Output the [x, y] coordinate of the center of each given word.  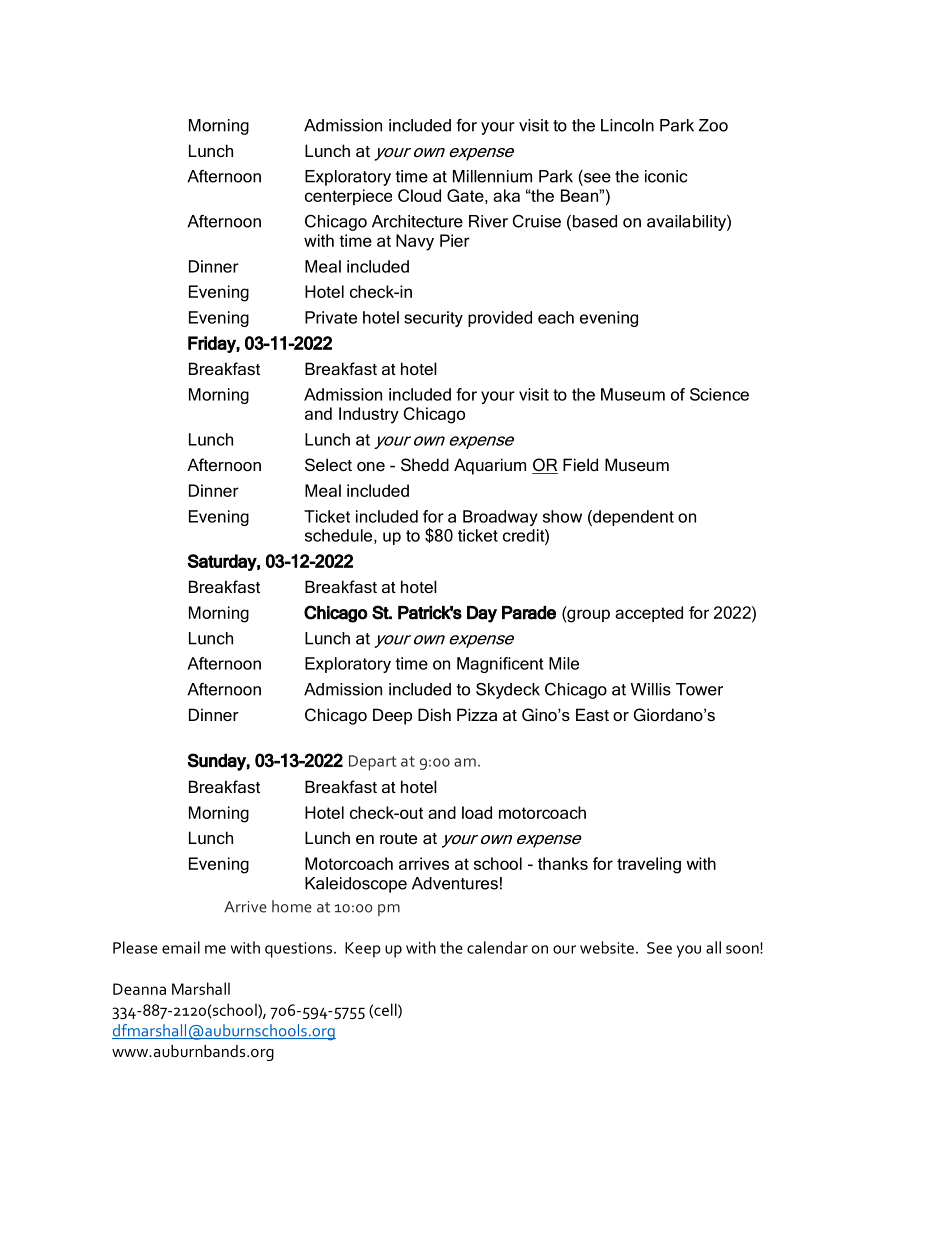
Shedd [425, 464]
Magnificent [500, 665]
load [477, 812]
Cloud [419, 195]
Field [580, 464]
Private [331, 317]
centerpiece [348, 197]
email [181, 947]
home [292, 906]
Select [328, 464]
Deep [392, 716]
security [433, 319]
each [556, 317]
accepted [649, 614]
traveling [649, 865]
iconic [666, 176]
